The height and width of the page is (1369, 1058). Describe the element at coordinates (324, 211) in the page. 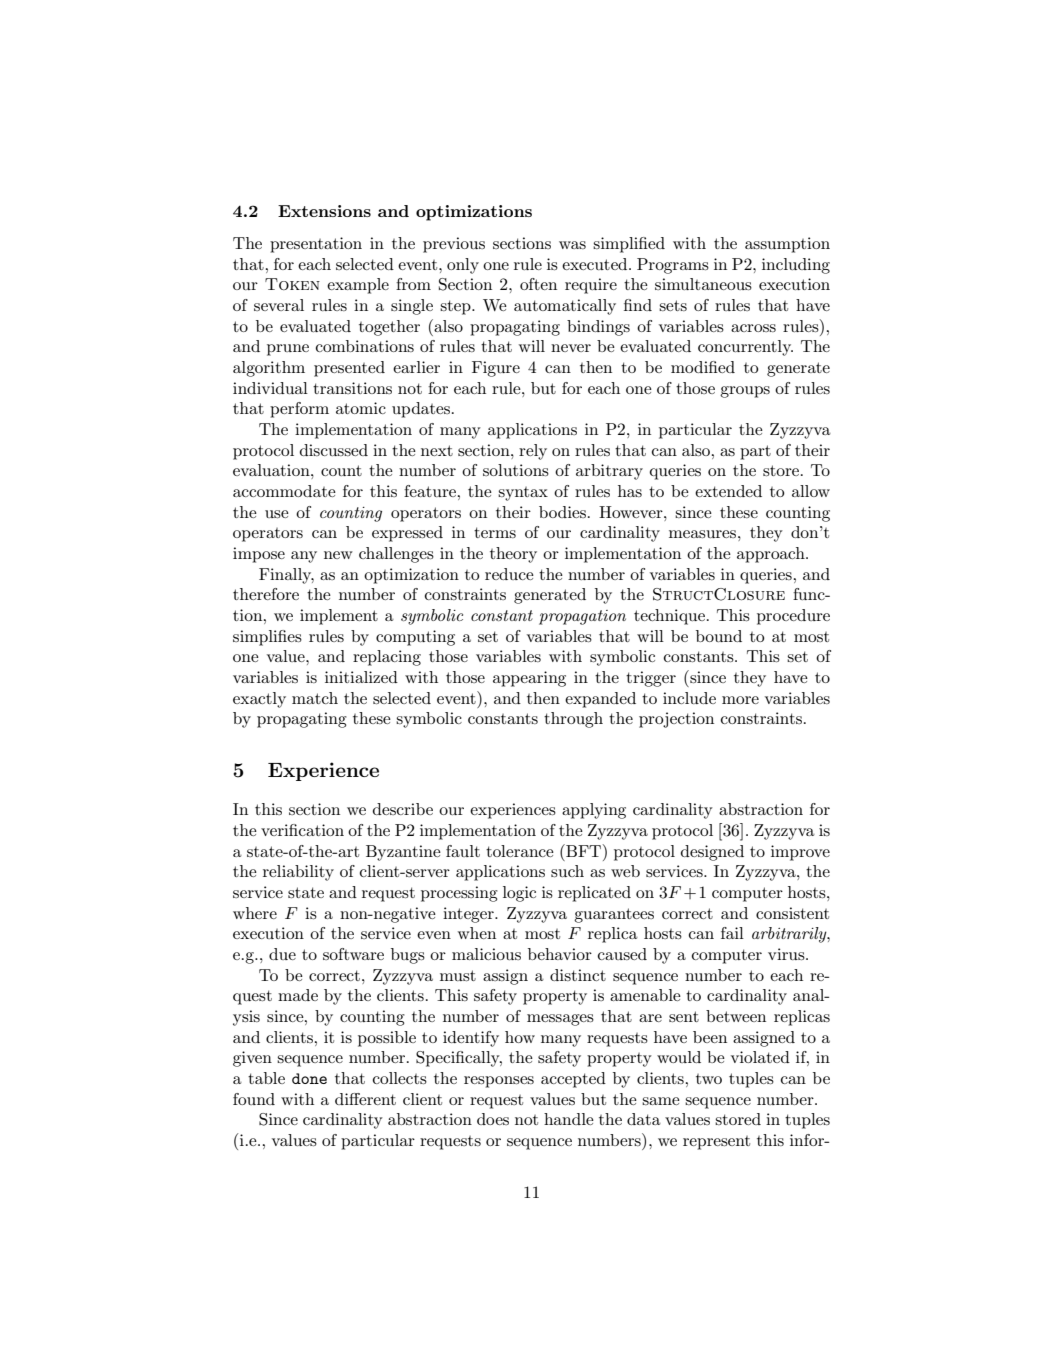

I see `Extensions` at that location.
